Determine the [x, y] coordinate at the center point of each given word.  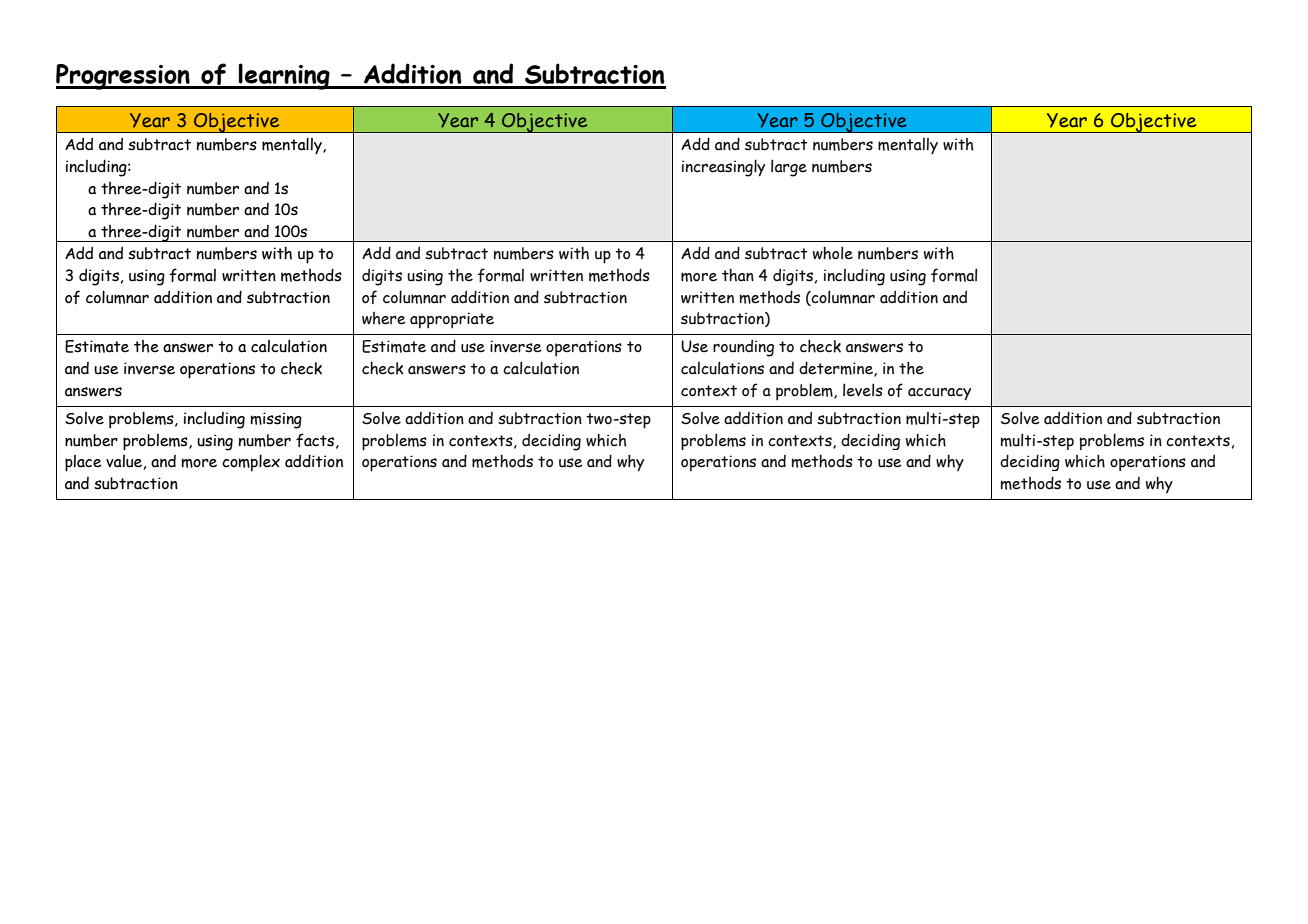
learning [284, 76]
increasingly [723, 168]
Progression [124, 77]
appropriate [452, 320]
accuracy [939, 394]
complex [251, 463]
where [384, 318]
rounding [743, 348]
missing [276, 420]
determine [837, 369]
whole [833, 253]
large [789, 168]
